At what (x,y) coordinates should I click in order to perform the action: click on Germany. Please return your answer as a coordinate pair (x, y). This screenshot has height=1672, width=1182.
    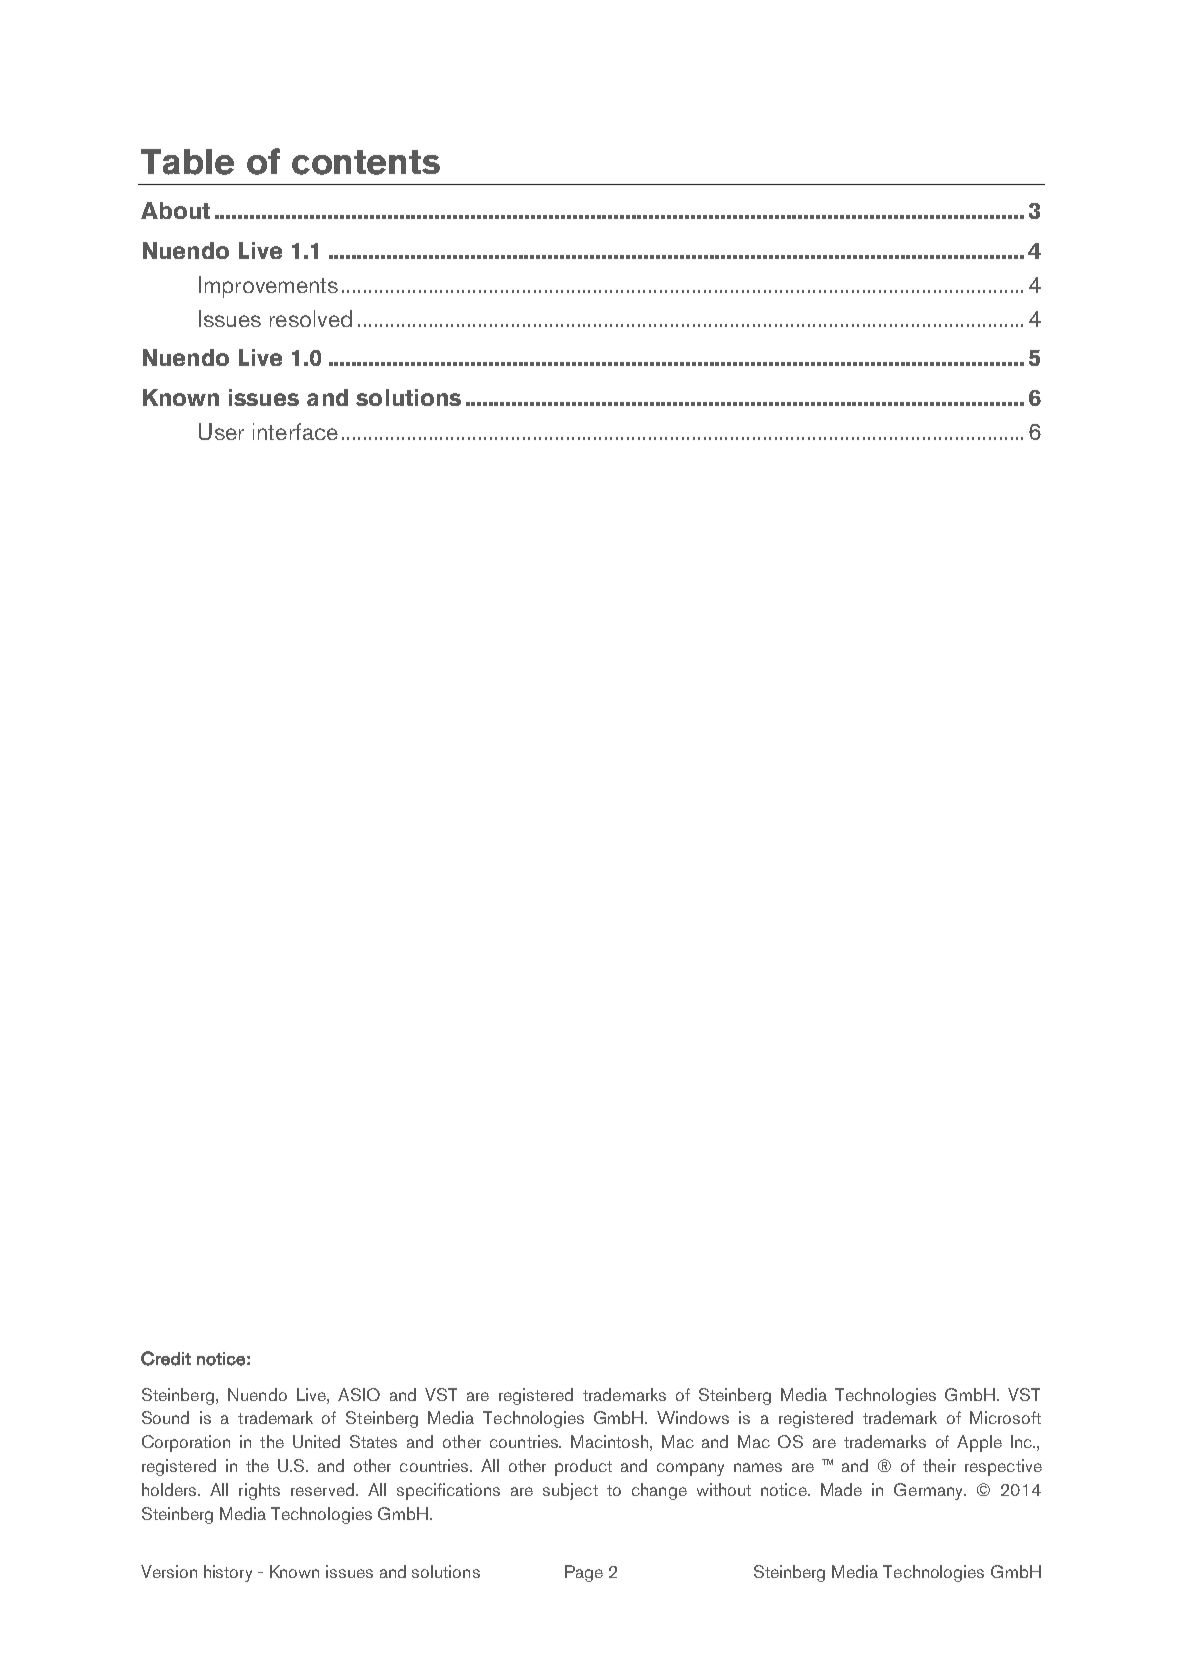
    Looking at the image, I should click on (930, 1491).
